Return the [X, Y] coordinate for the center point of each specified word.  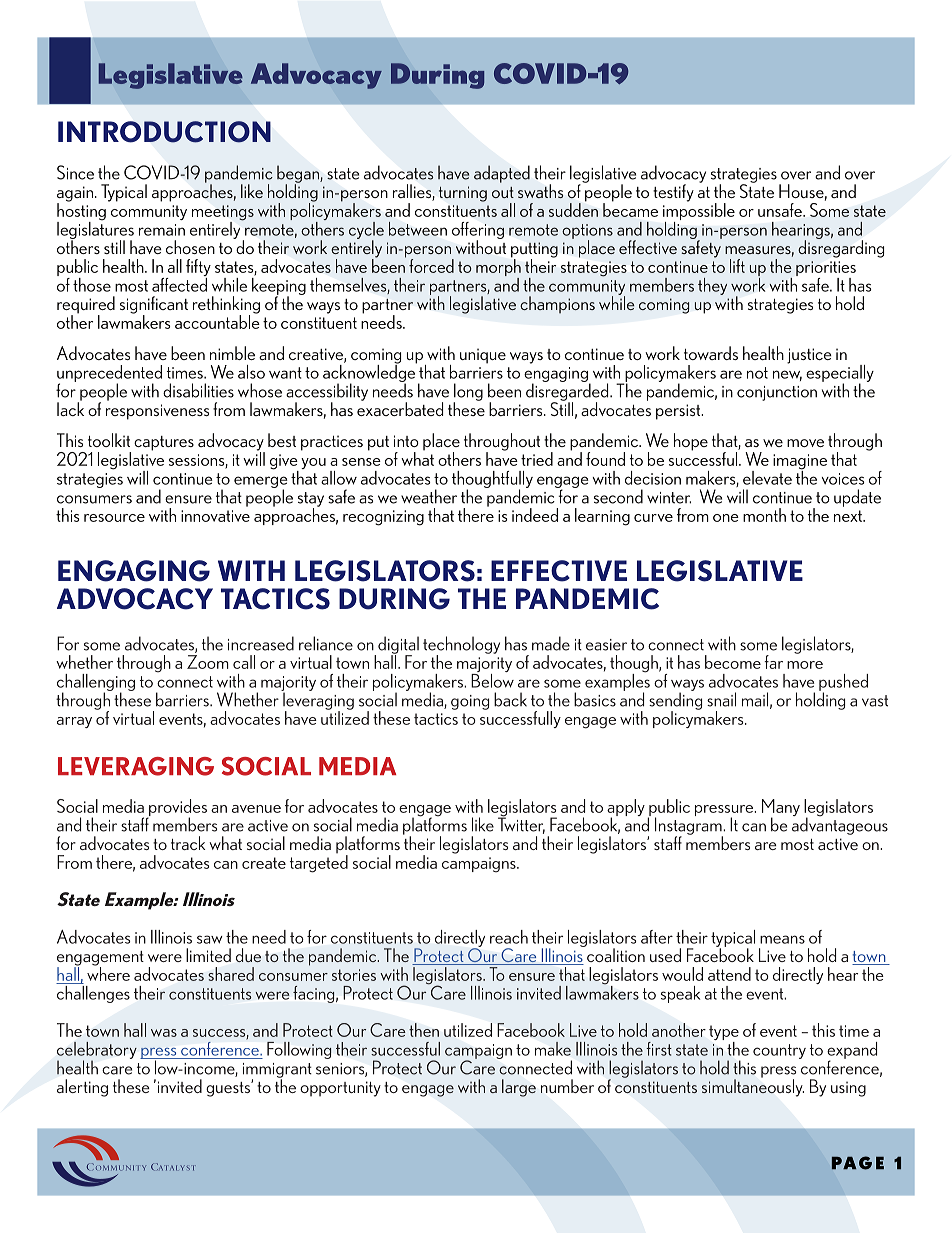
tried [537, 459]
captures [164, 443]
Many [781, 809]
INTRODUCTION [164, 132]
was [164, 1033]
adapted [502, 174]
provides [177, 808]
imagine [800, 463]
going [470, 702]
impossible [699, 212]
